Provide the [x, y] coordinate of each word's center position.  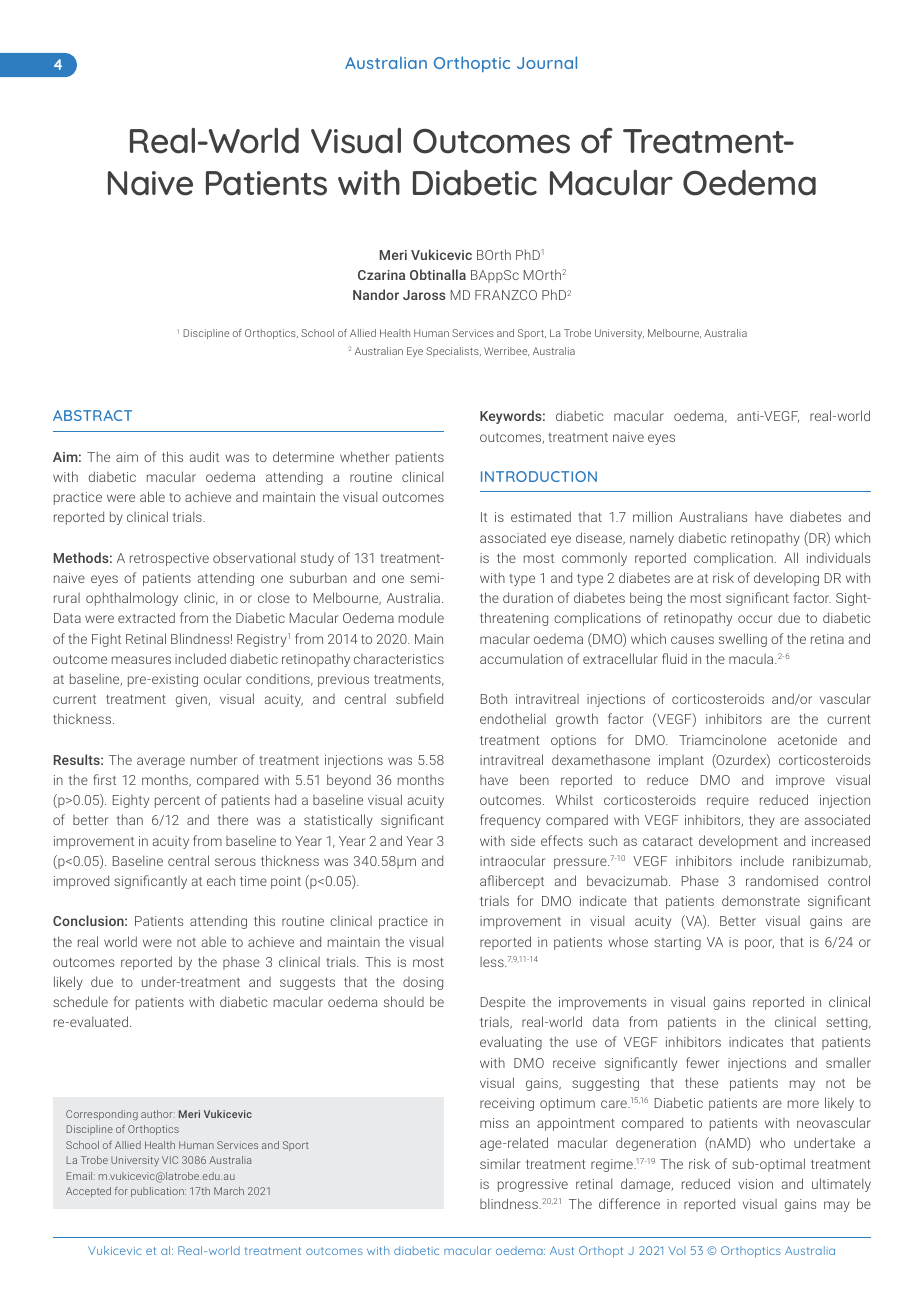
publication [158, 1192]
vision [755, 1184]
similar [500, 1163]
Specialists [453, 352]
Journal [547, 62]
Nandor [376, 294]
